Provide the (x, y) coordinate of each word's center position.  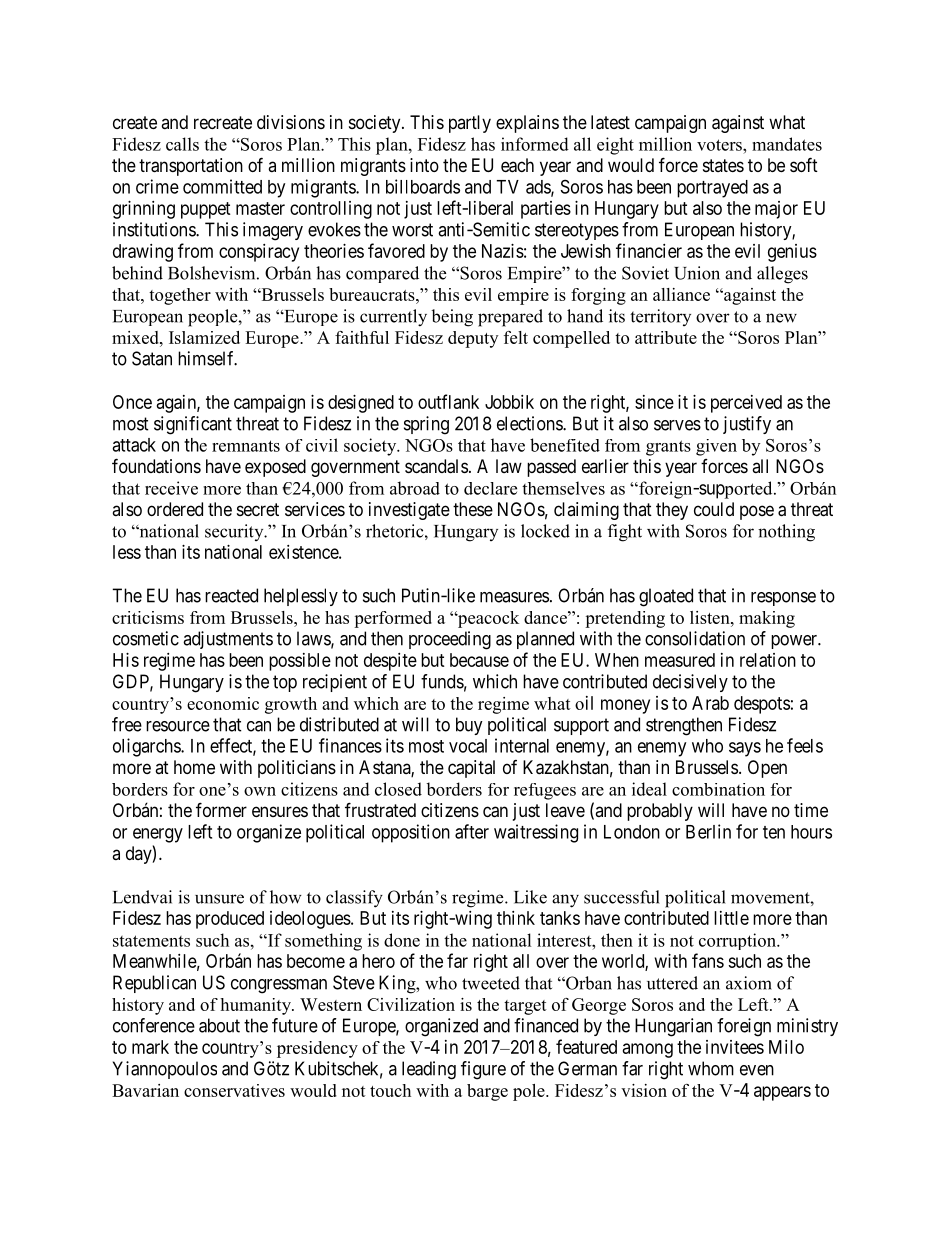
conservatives (234, 1090)
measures (514, 597)
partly (470, 124)
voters (720, 145)
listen (711, 617)
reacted (231, 595)
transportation (191, 167)
